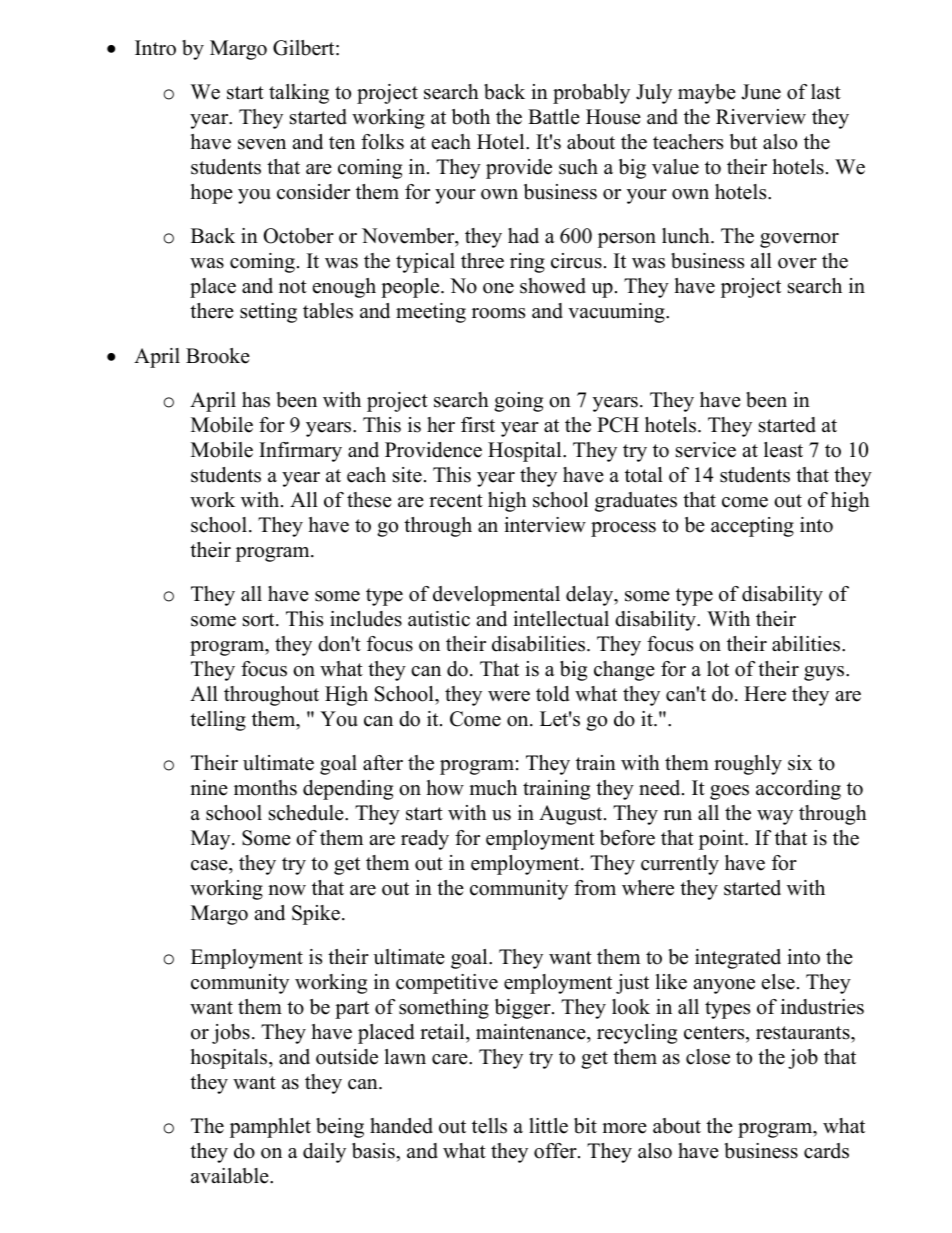 The height and width of the page is (1233, 952). Describe the element at coordinates (748, 765) in the page. I see `roughly` at that location.
